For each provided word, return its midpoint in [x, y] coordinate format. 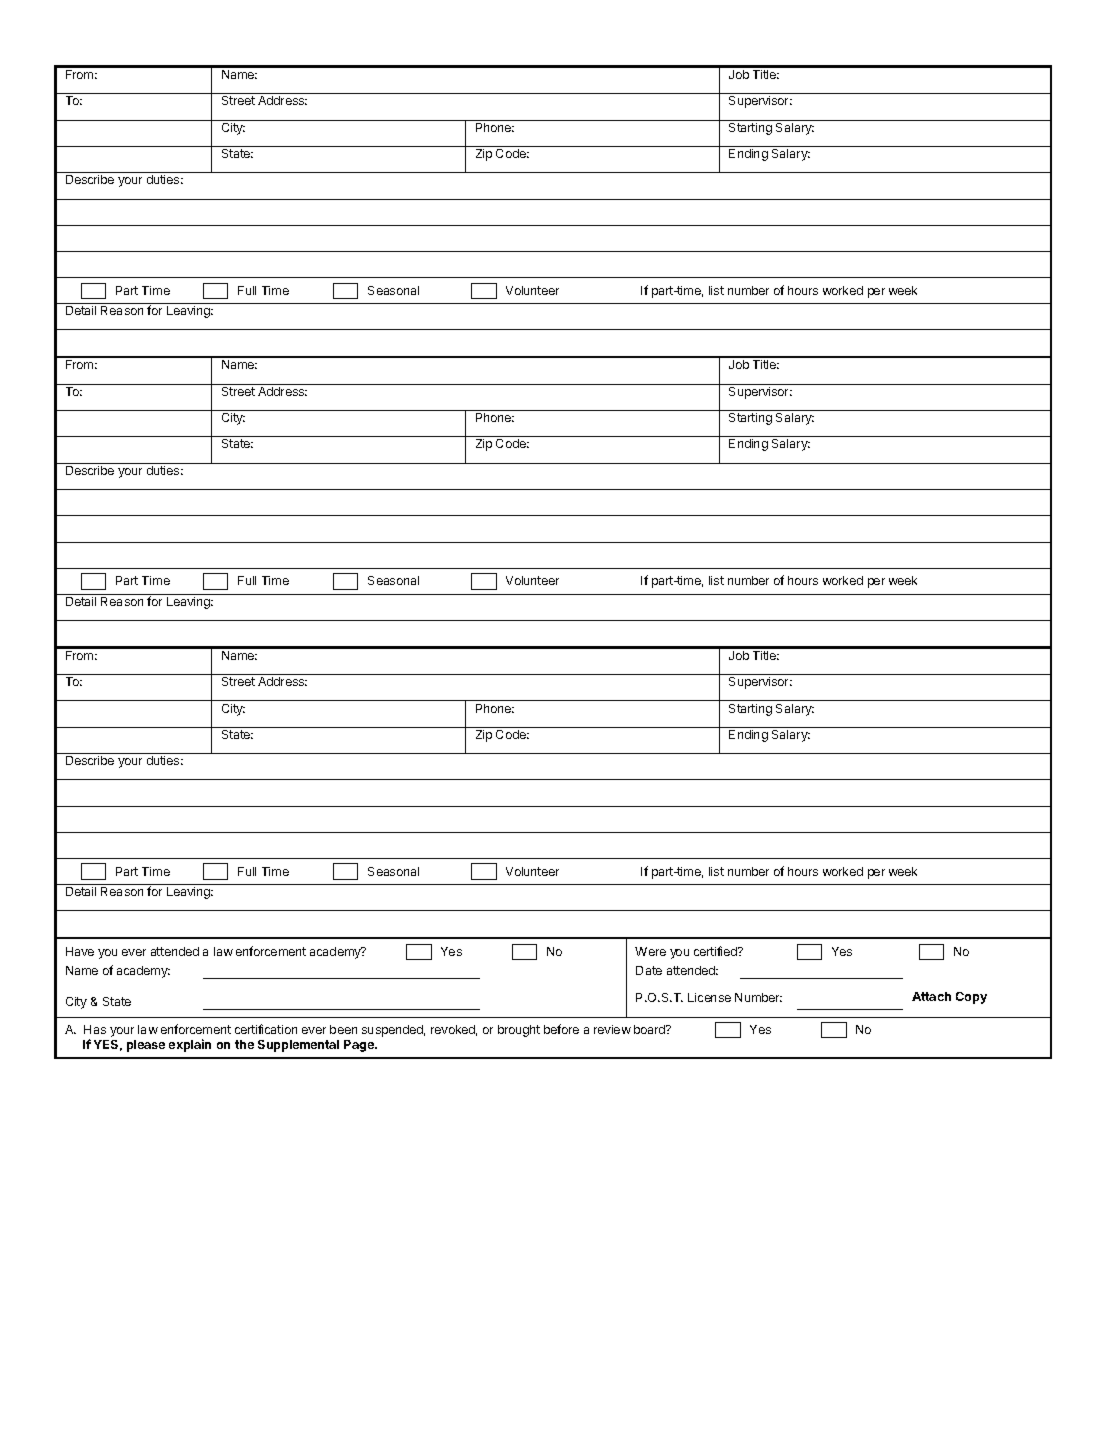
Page [360, 1046]
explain [190, 1045]
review [612, 1029]
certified [716, 951]
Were [650, 951]
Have [80, 951]
